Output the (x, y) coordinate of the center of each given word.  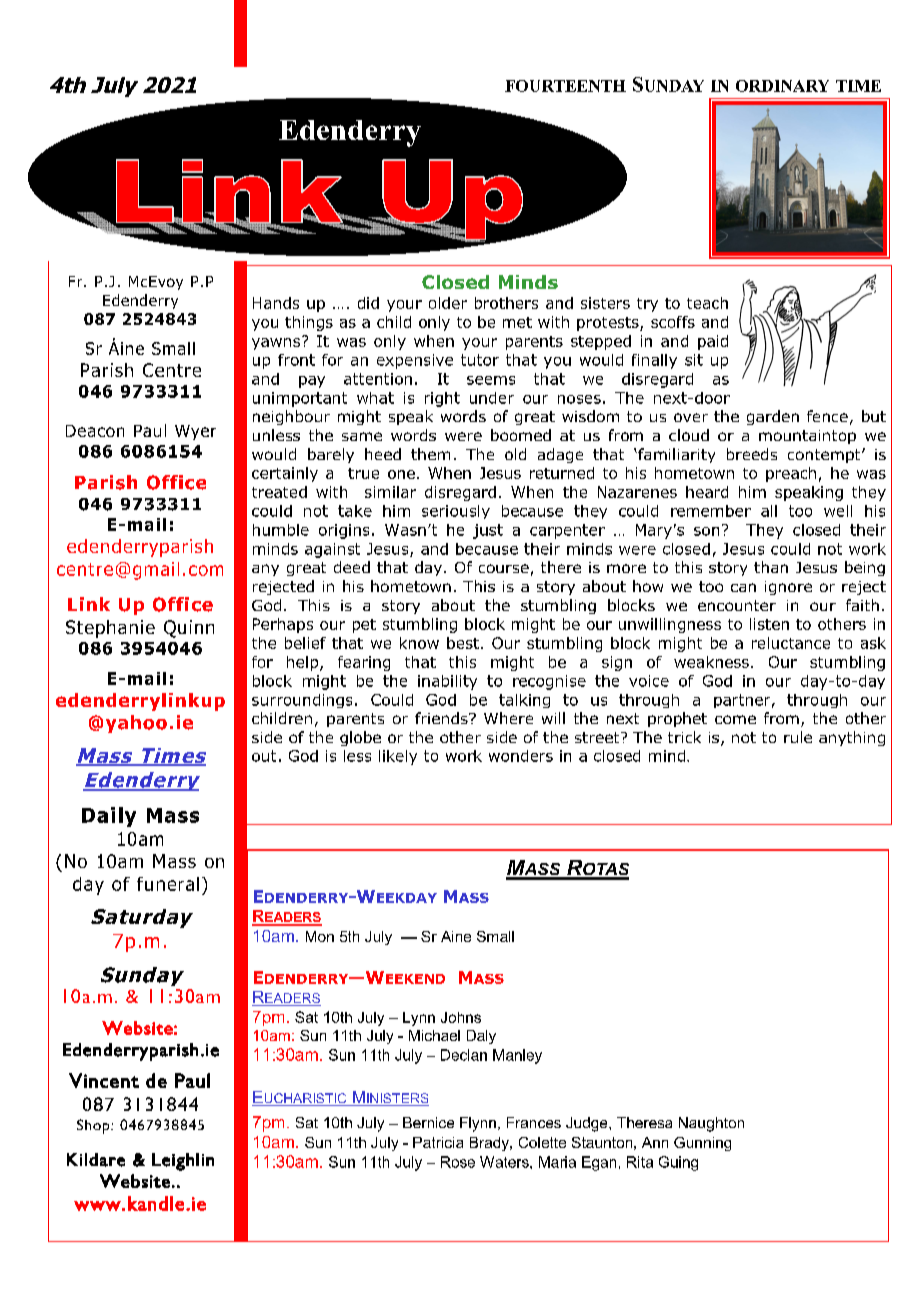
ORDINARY (782, 86)
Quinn (189, 629)
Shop (94, 1126)
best (463, 643)
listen (769, 624)
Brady (490, 1144)
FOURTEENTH (565, 86)
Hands (276, 303)
